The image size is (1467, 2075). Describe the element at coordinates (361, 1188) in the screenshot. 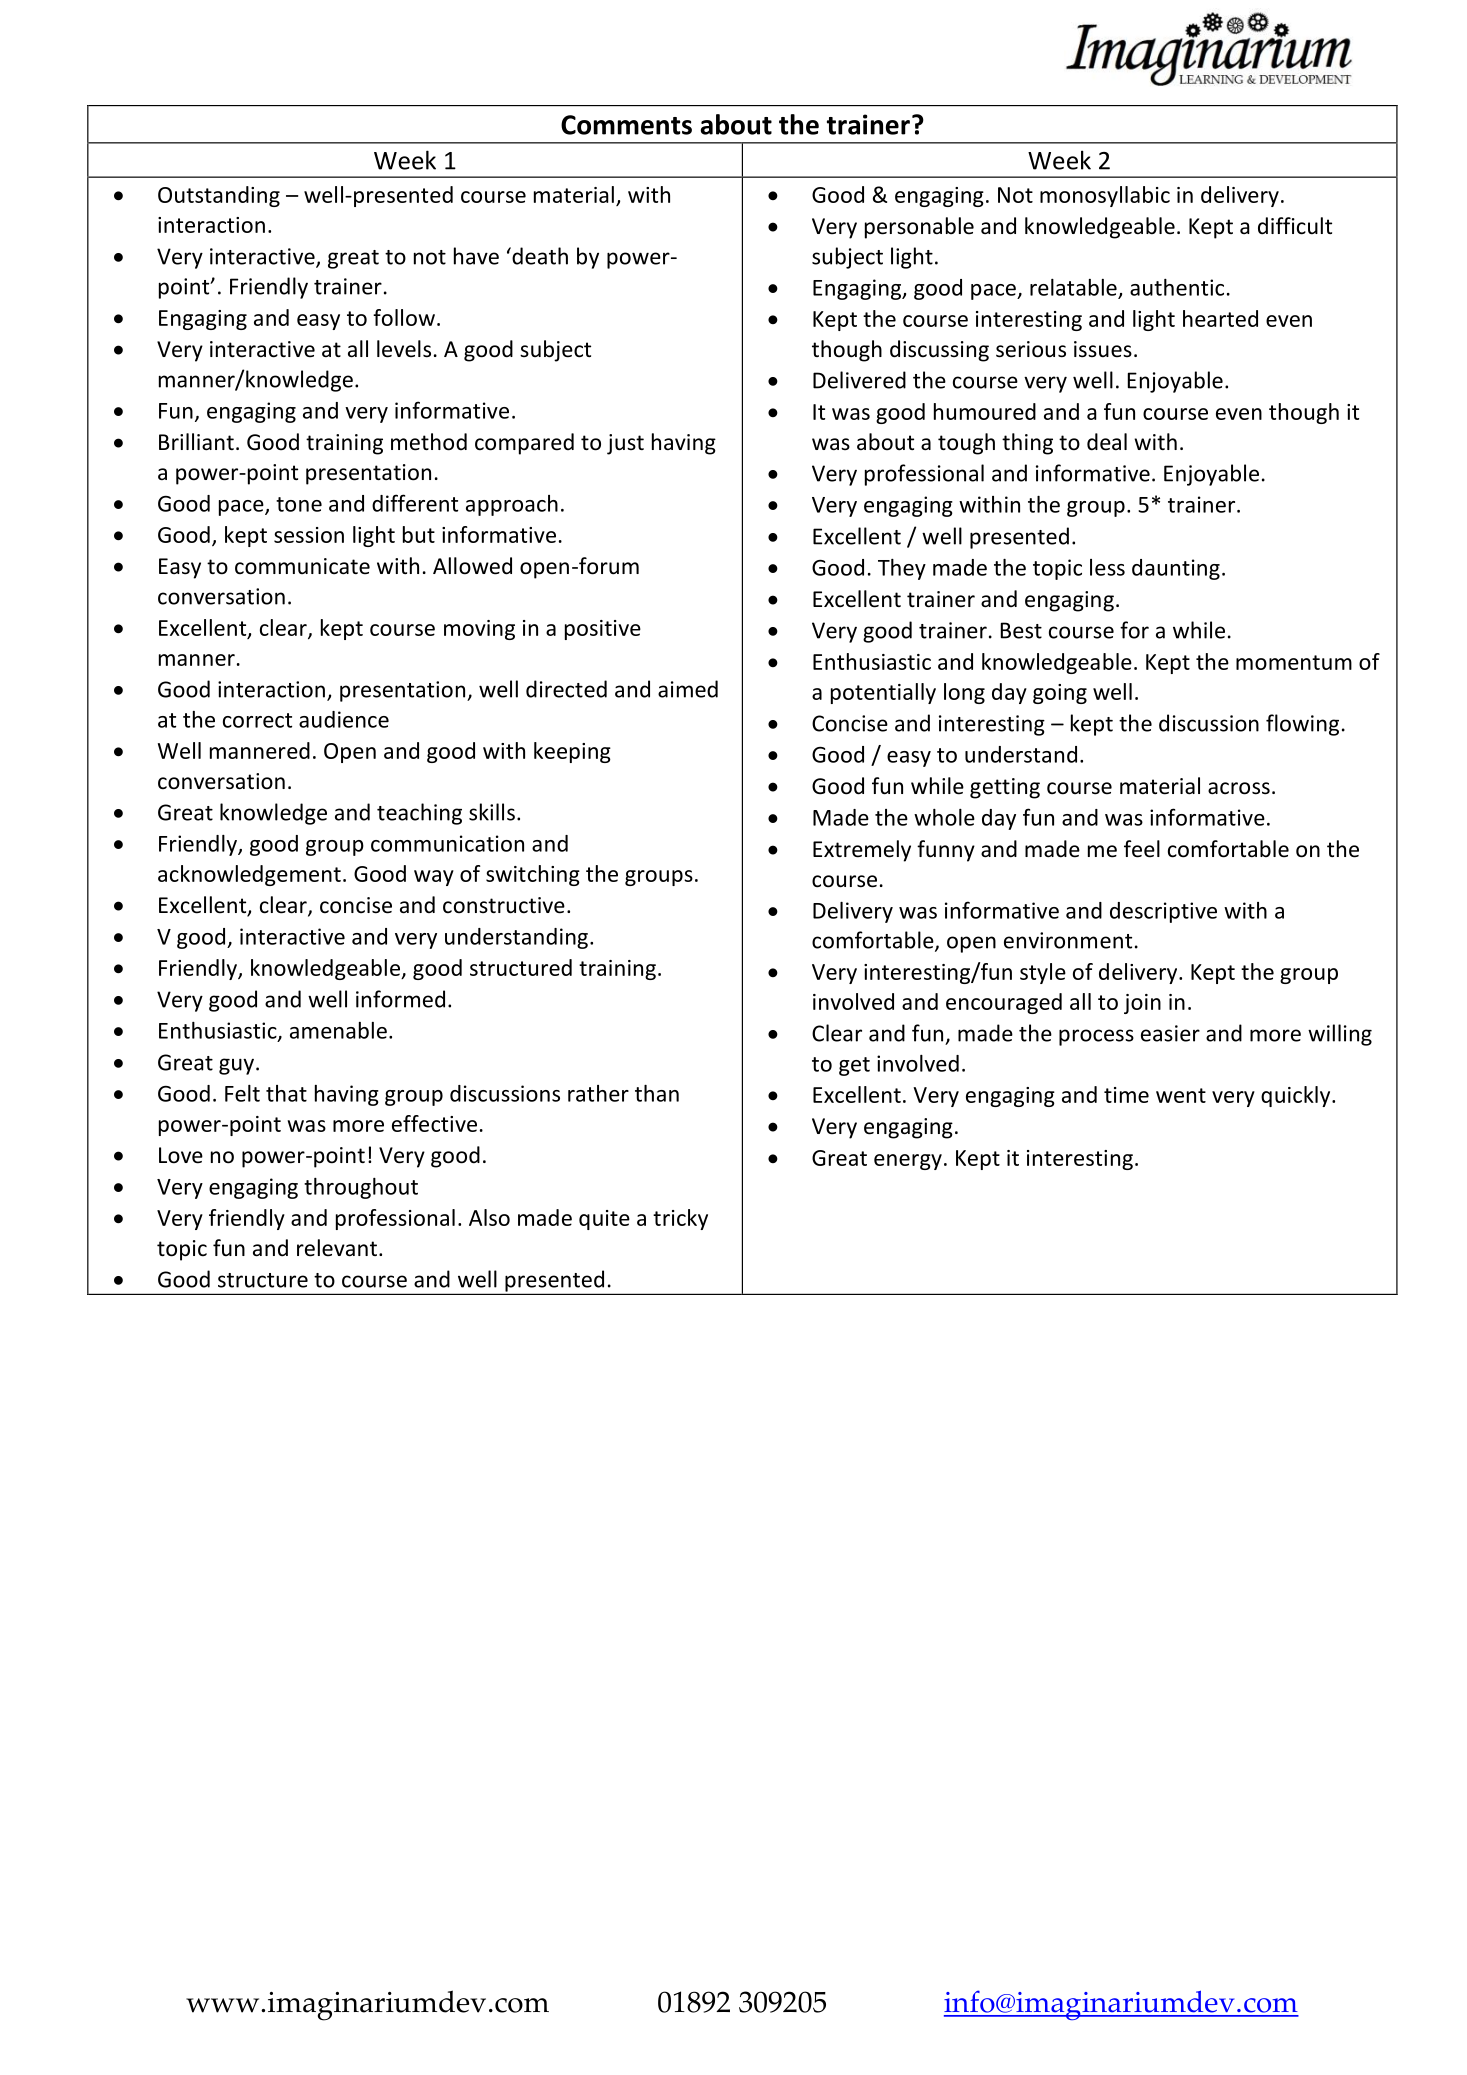

I see `throughout` at that location.
